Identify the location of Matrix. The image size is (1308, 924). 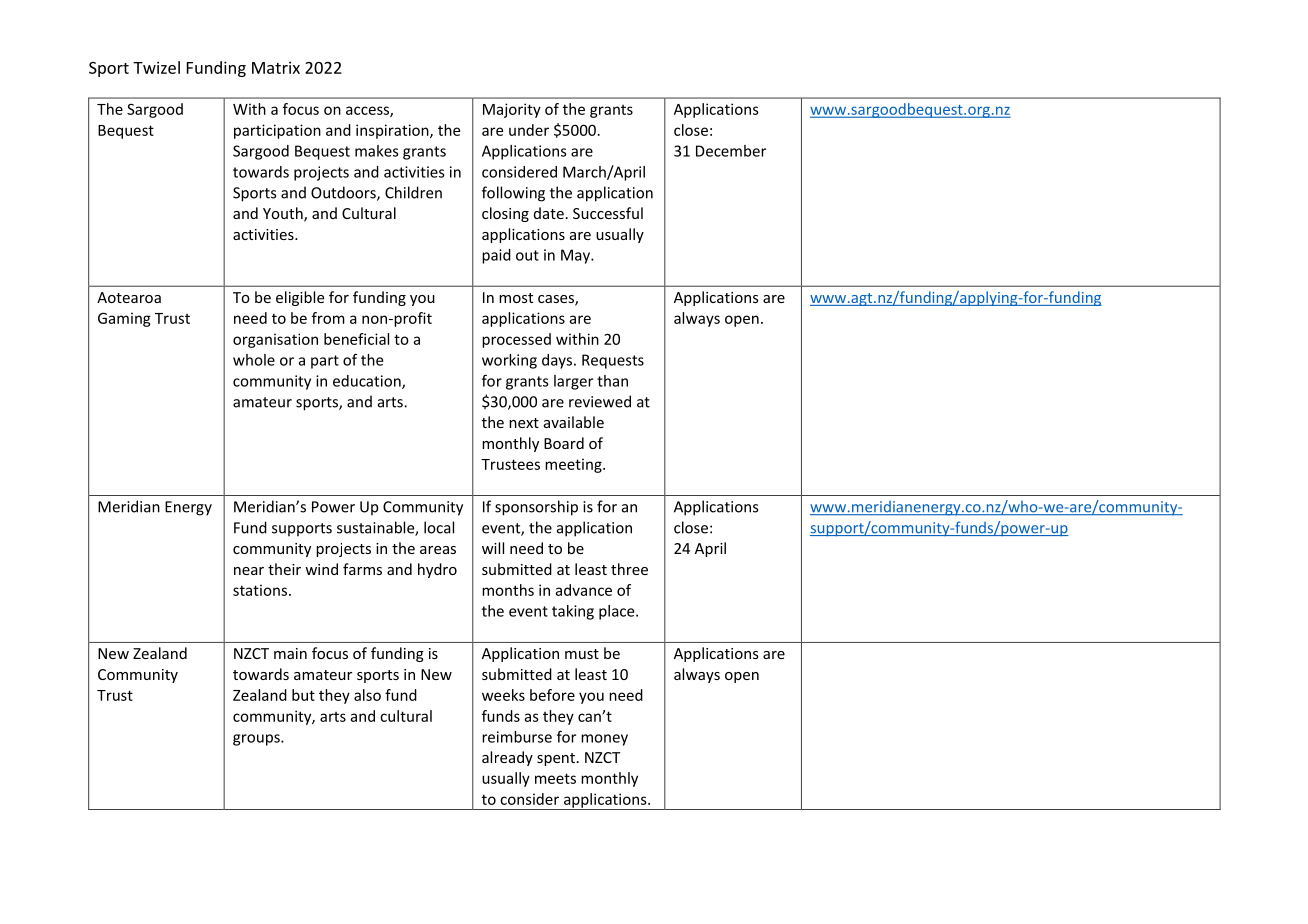
(276, 67).
